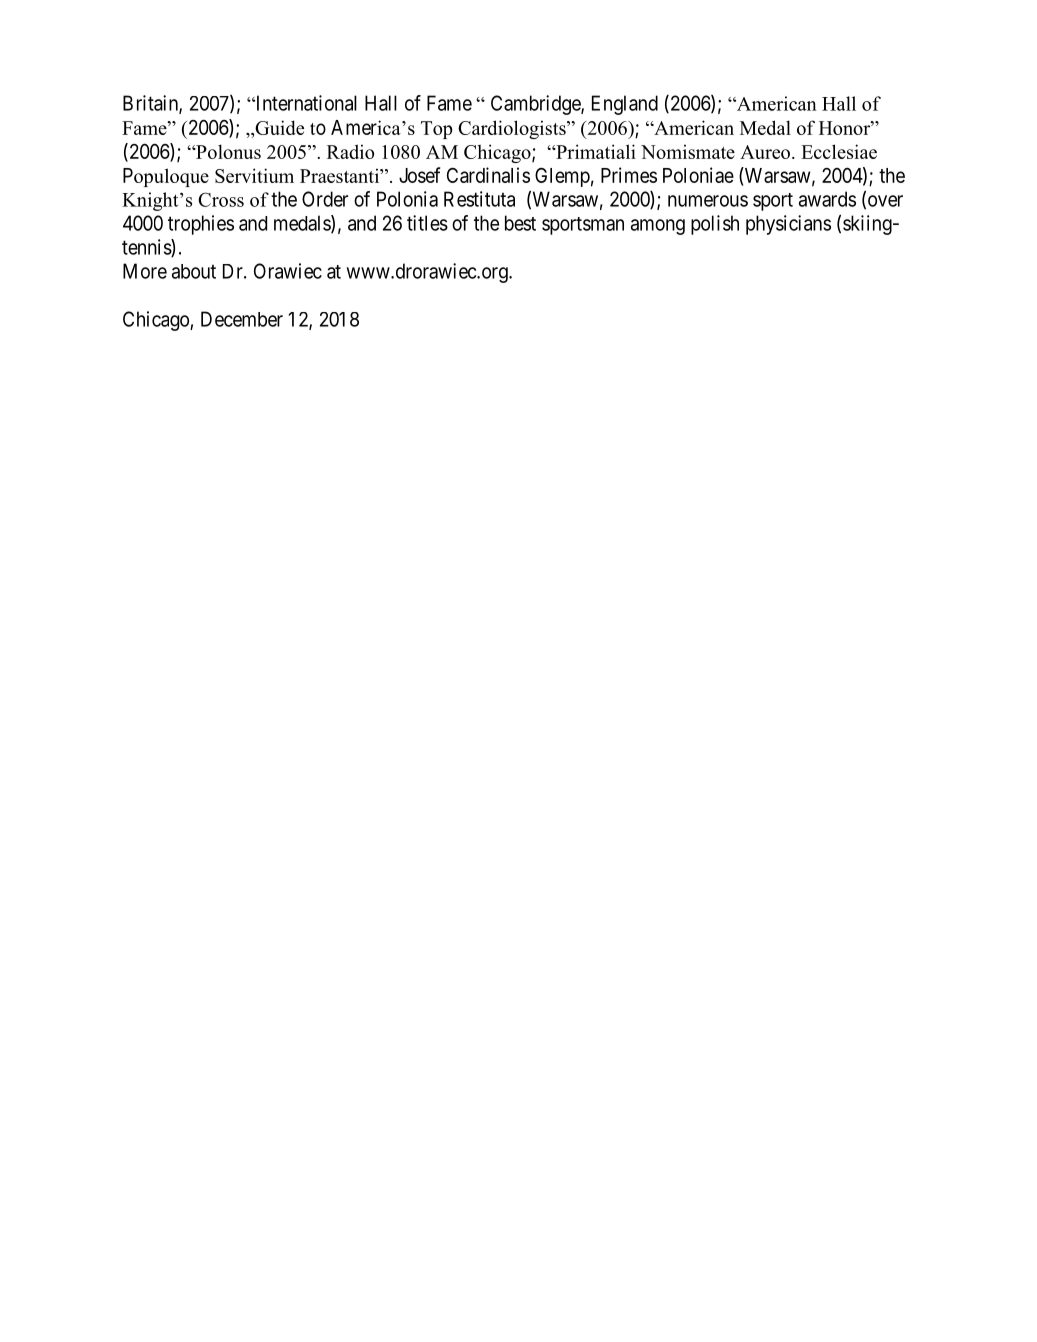 The width and height of the page is (1037, 1342). I want to click on about, so click(194, 271).
